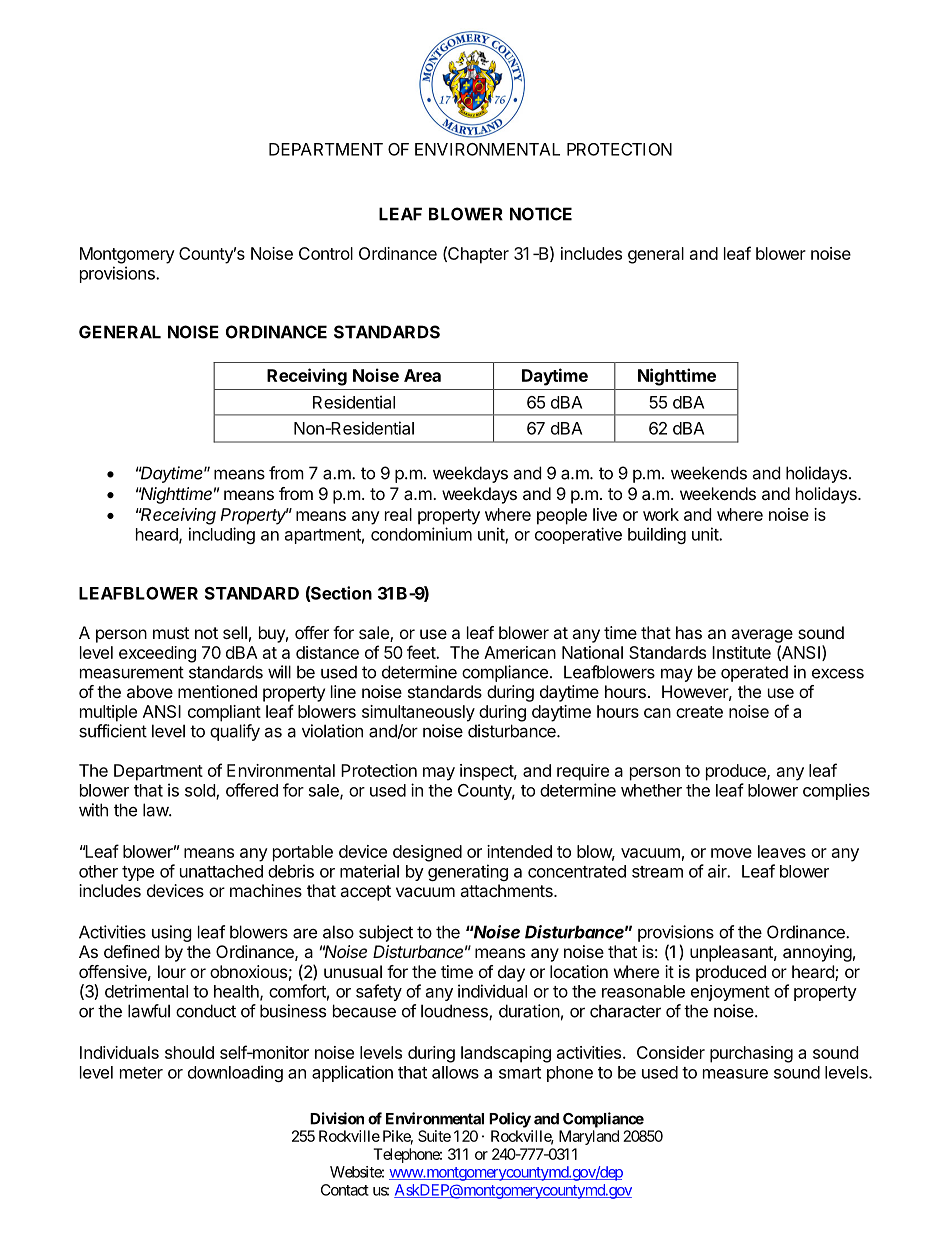  Describe the element at coordinates (657, 535) in the document. I see `building` at that location.
